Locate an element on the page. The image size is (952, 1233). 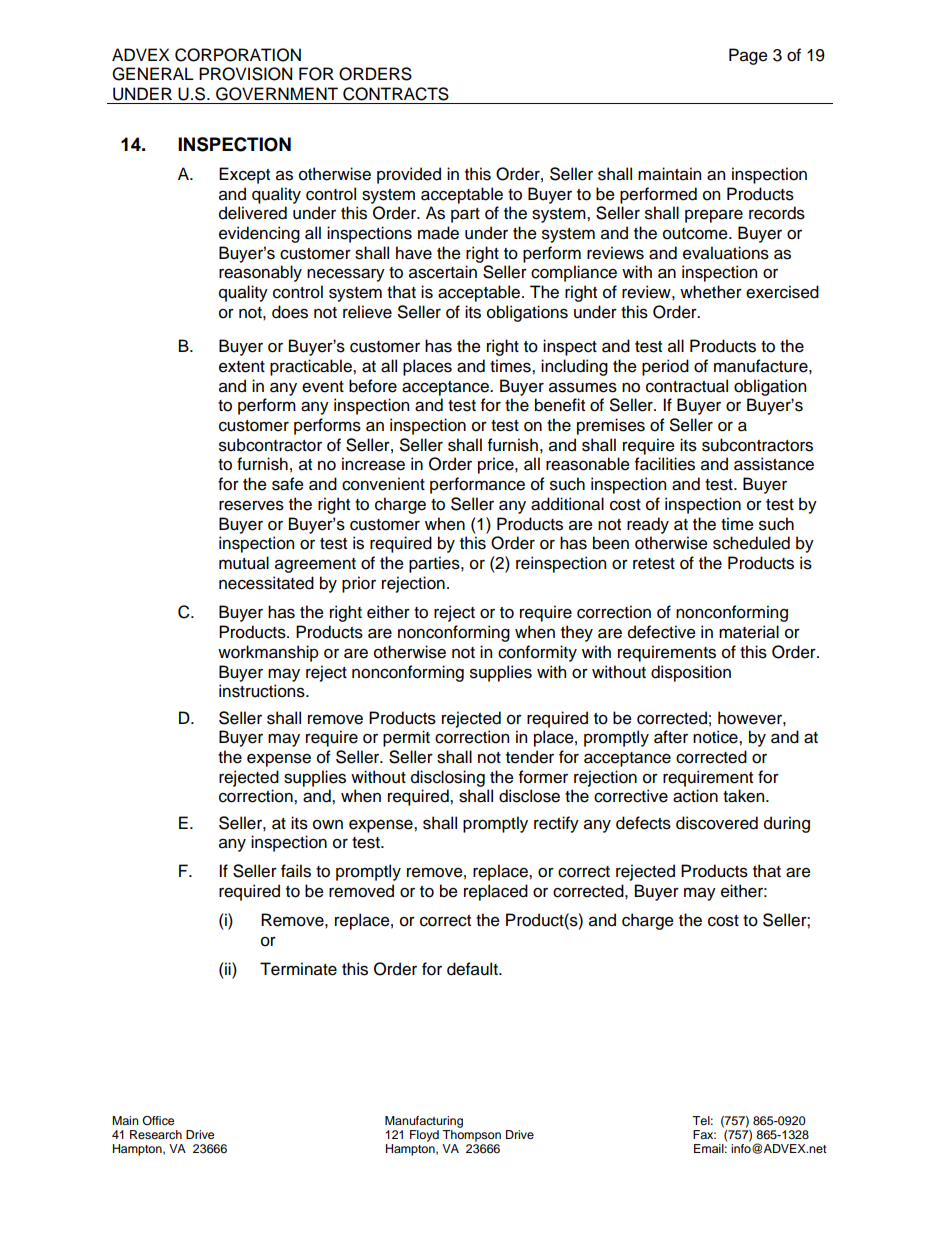
CONTRACTS is located at coordinates (396, 94).
